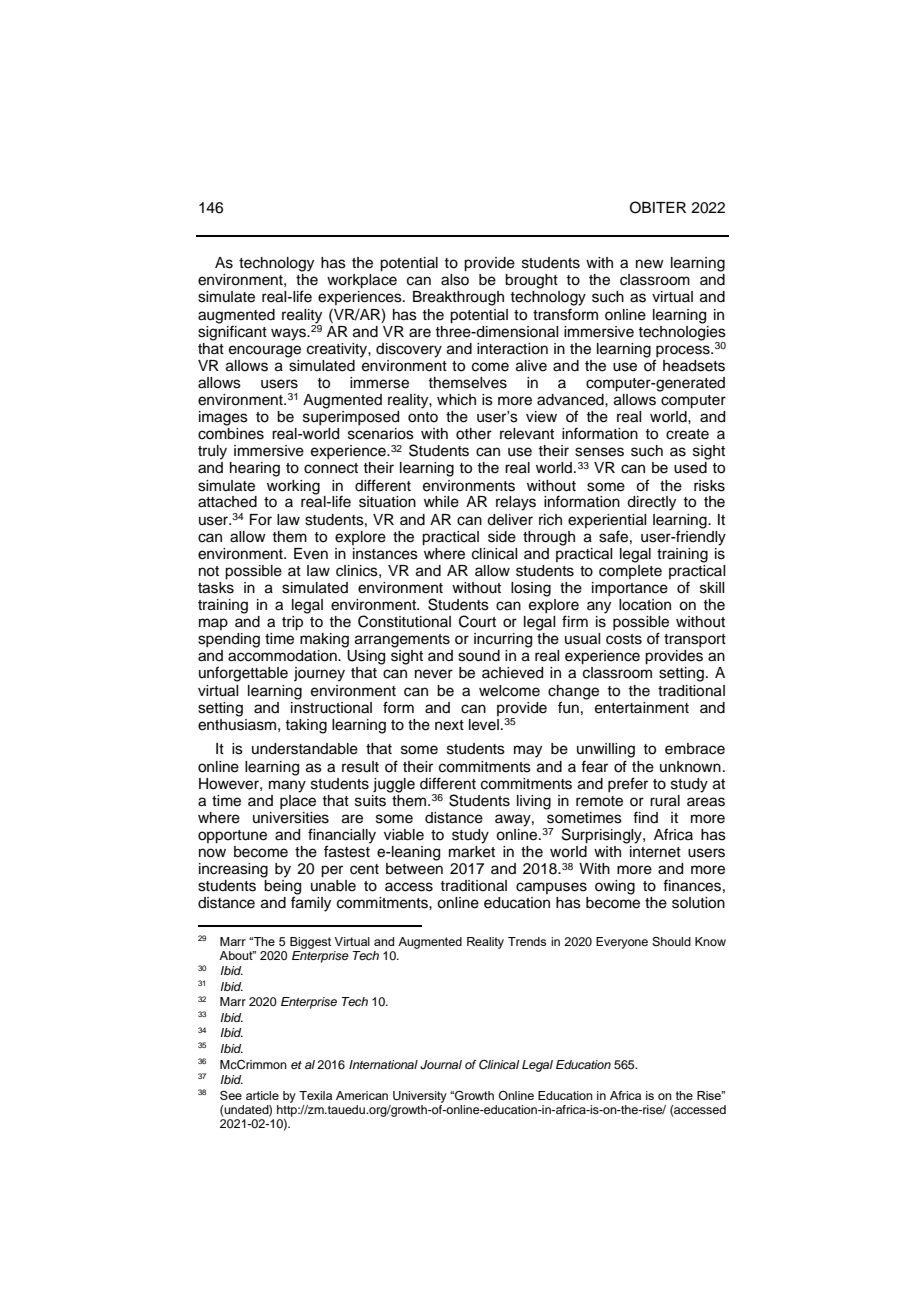 Image resolution: width=924 pixels, height=1308 pixels. Describe the element at coordinates (434, 674) in the screenshot. I see `never` at that location.
